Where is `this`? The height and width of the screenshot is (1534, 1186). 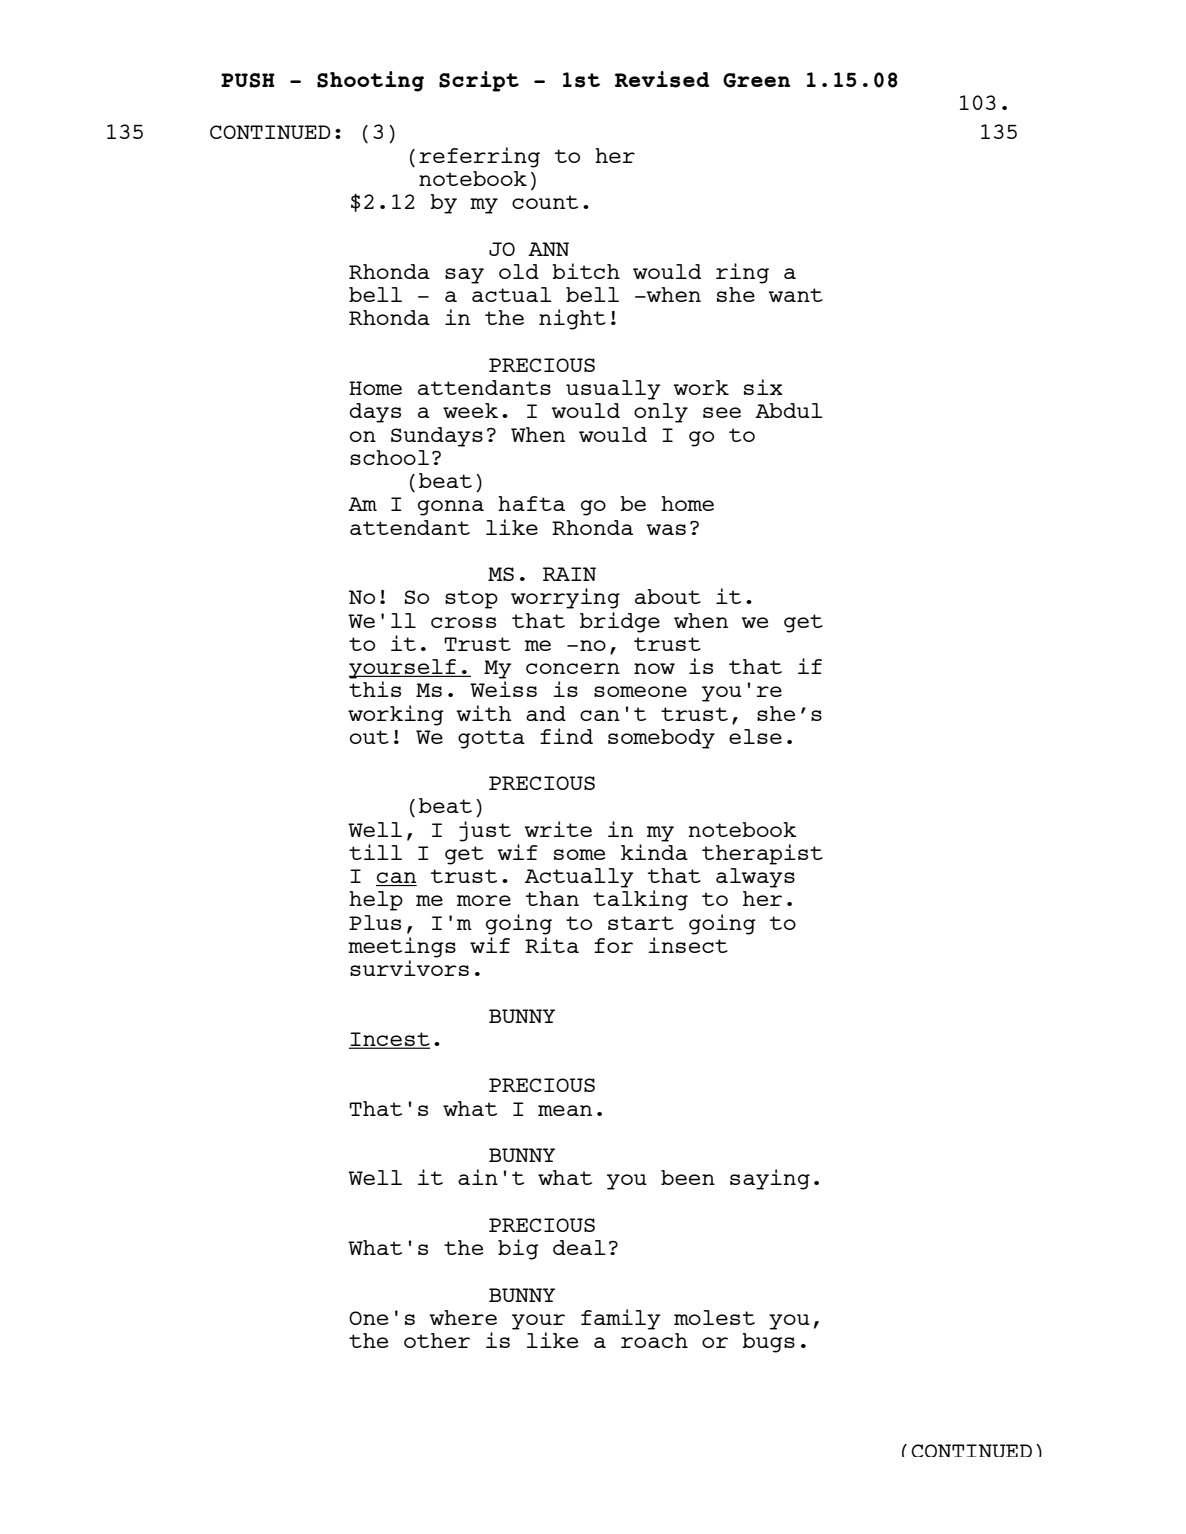
this is located at coordinates (375, 689).
